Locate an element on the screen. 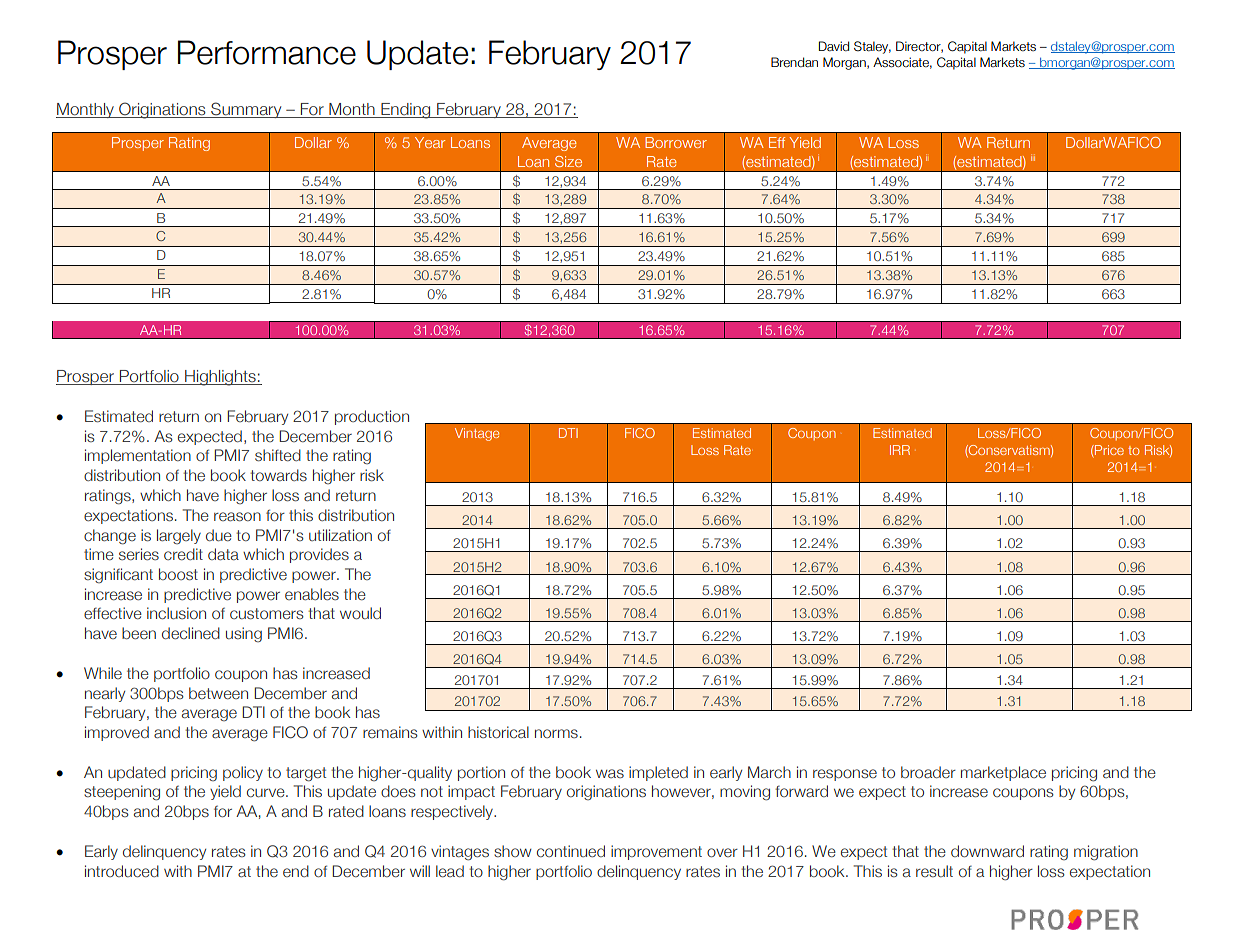 This screenshot has width=1233, height=952. IRR is located at coordinates (900, 450).
